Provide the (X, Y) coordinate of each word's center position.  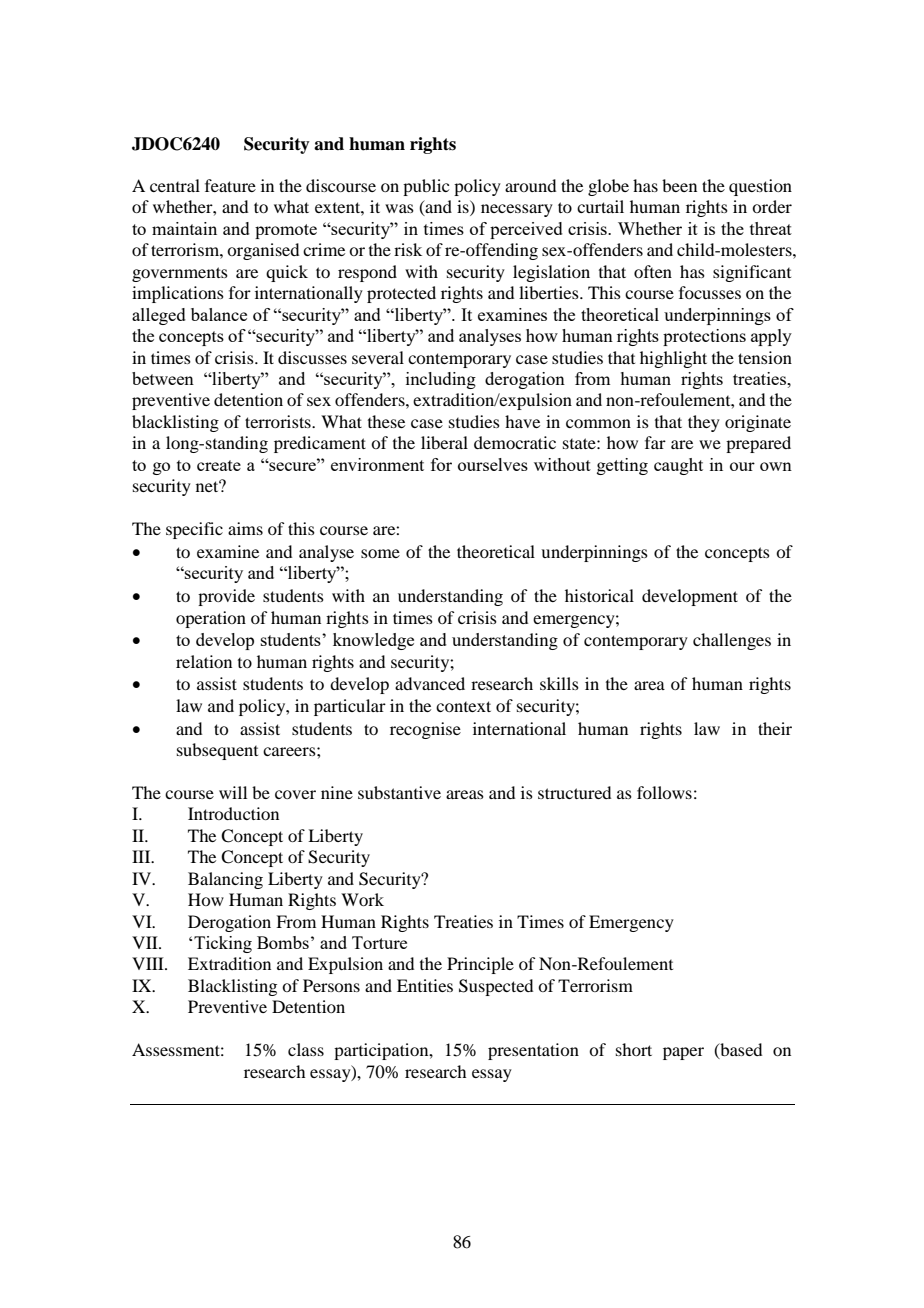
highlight (673, 359)
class (306, 1049)
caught (678, 466)
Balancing (225, 880)
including (441, 380)
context (463, 706)
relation (204, 661)
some (380, 553)
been (679, 185)
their (775, 728)
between (163, 378)
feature (230, 185)
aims (245, 528)
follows (664, 792)
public (426, 187)
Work (362, 899)
